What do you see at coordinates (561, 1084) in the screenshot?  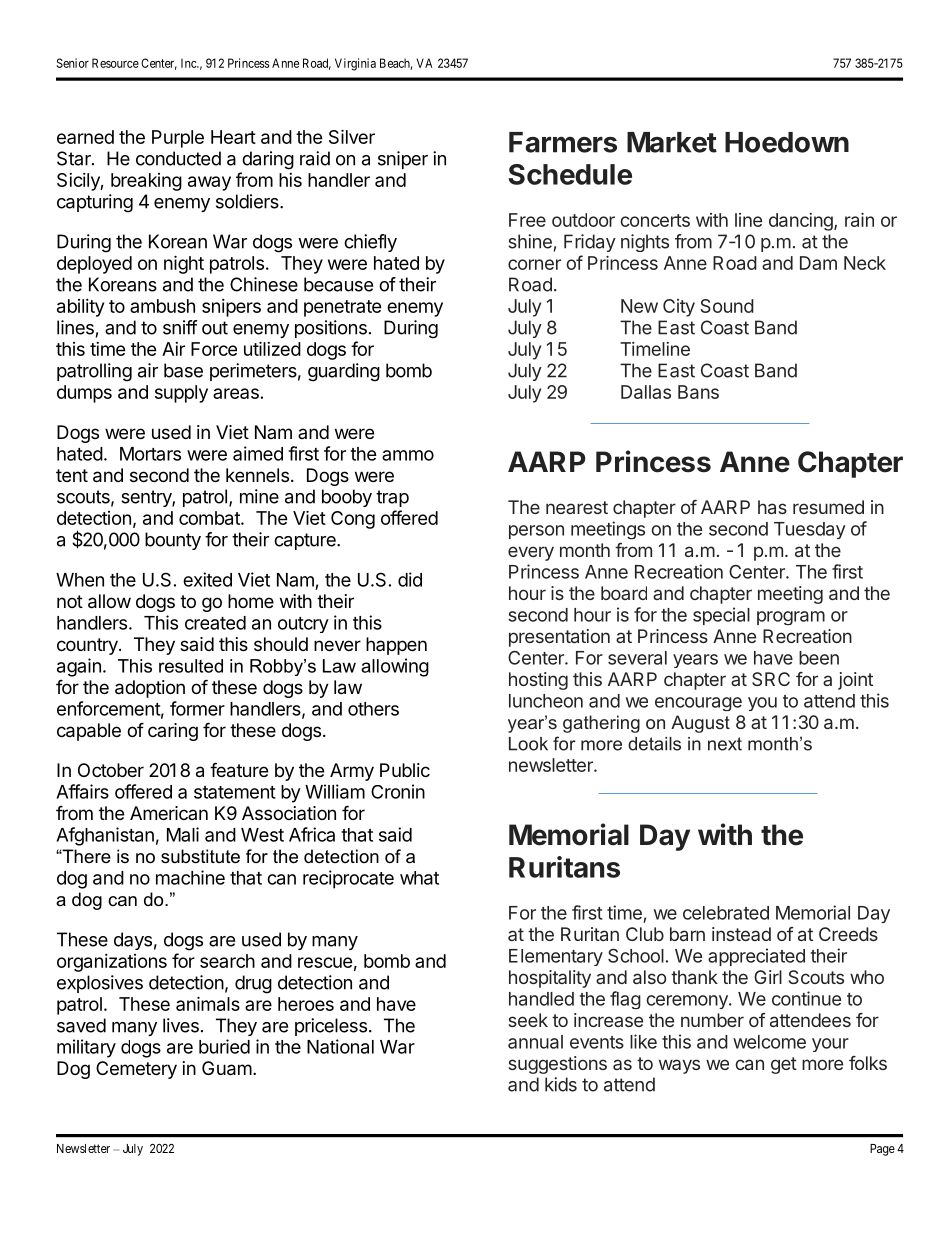 I see `kids` at bounding box center [561, 1084].
